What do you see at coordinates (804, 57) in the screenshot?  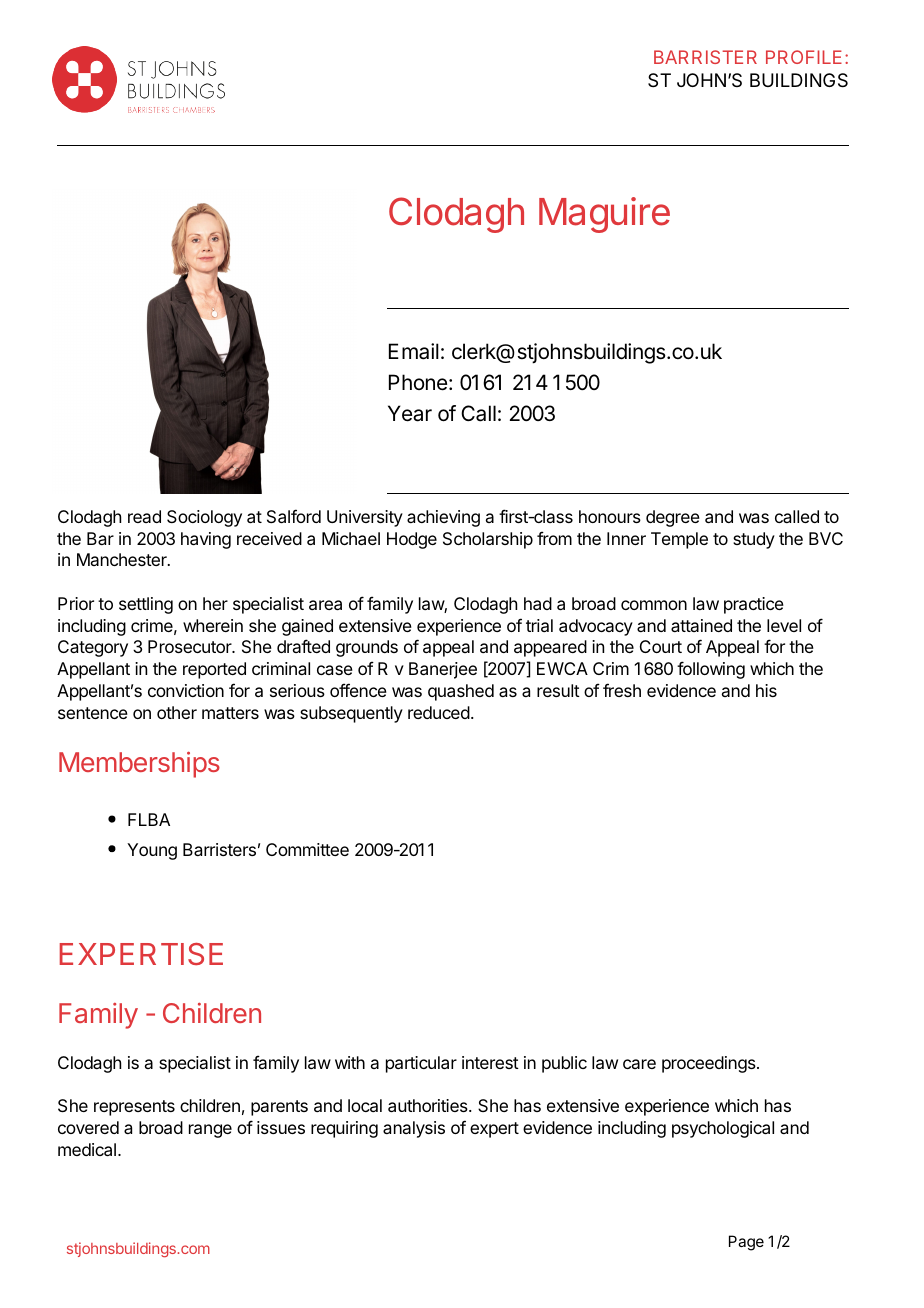 I see `PROFILE` at bounding box center [804, 57].
